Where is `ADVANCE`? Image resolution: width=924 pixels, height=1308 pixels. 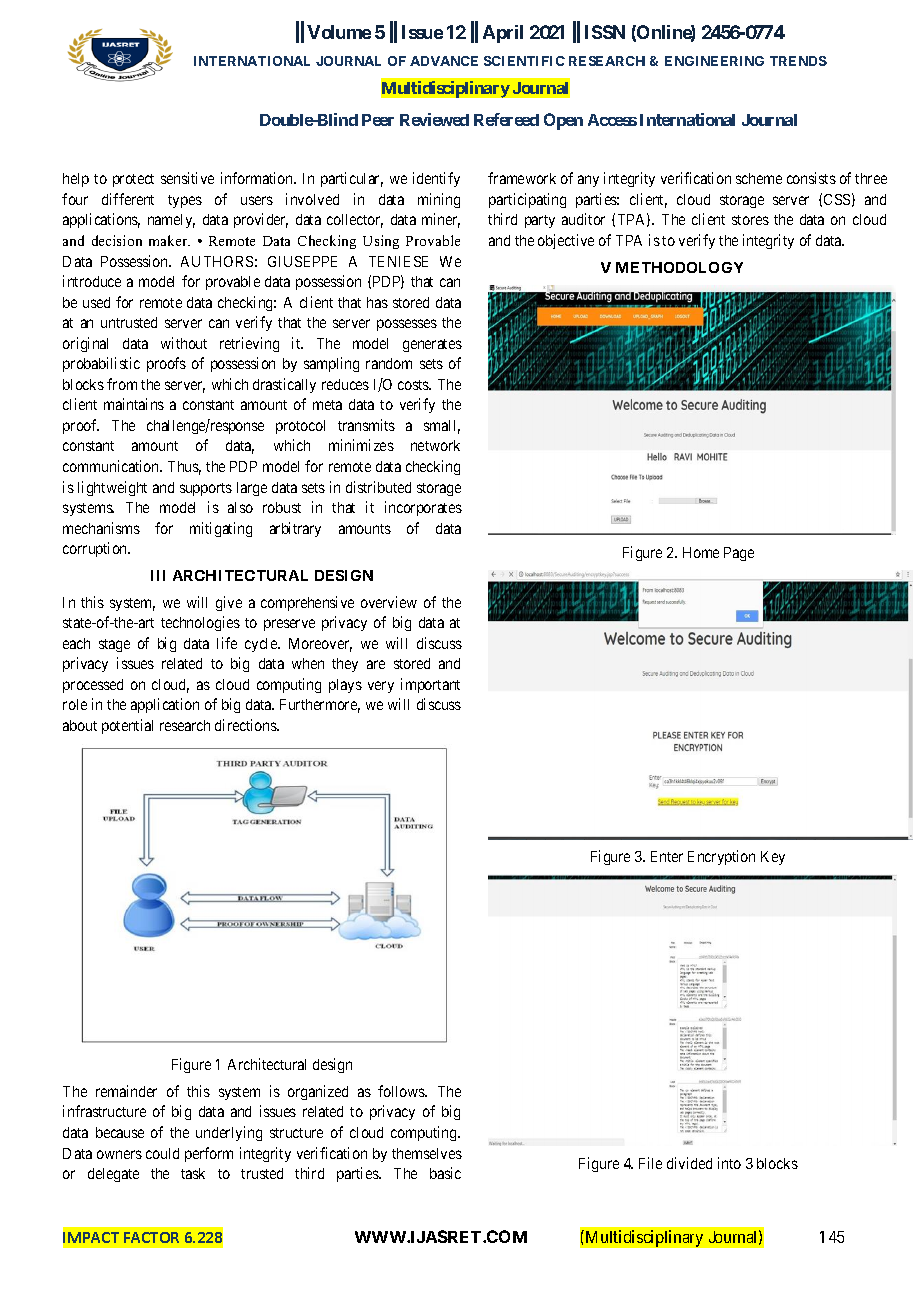
ADVANCE is located at coordinates (444, 61).
